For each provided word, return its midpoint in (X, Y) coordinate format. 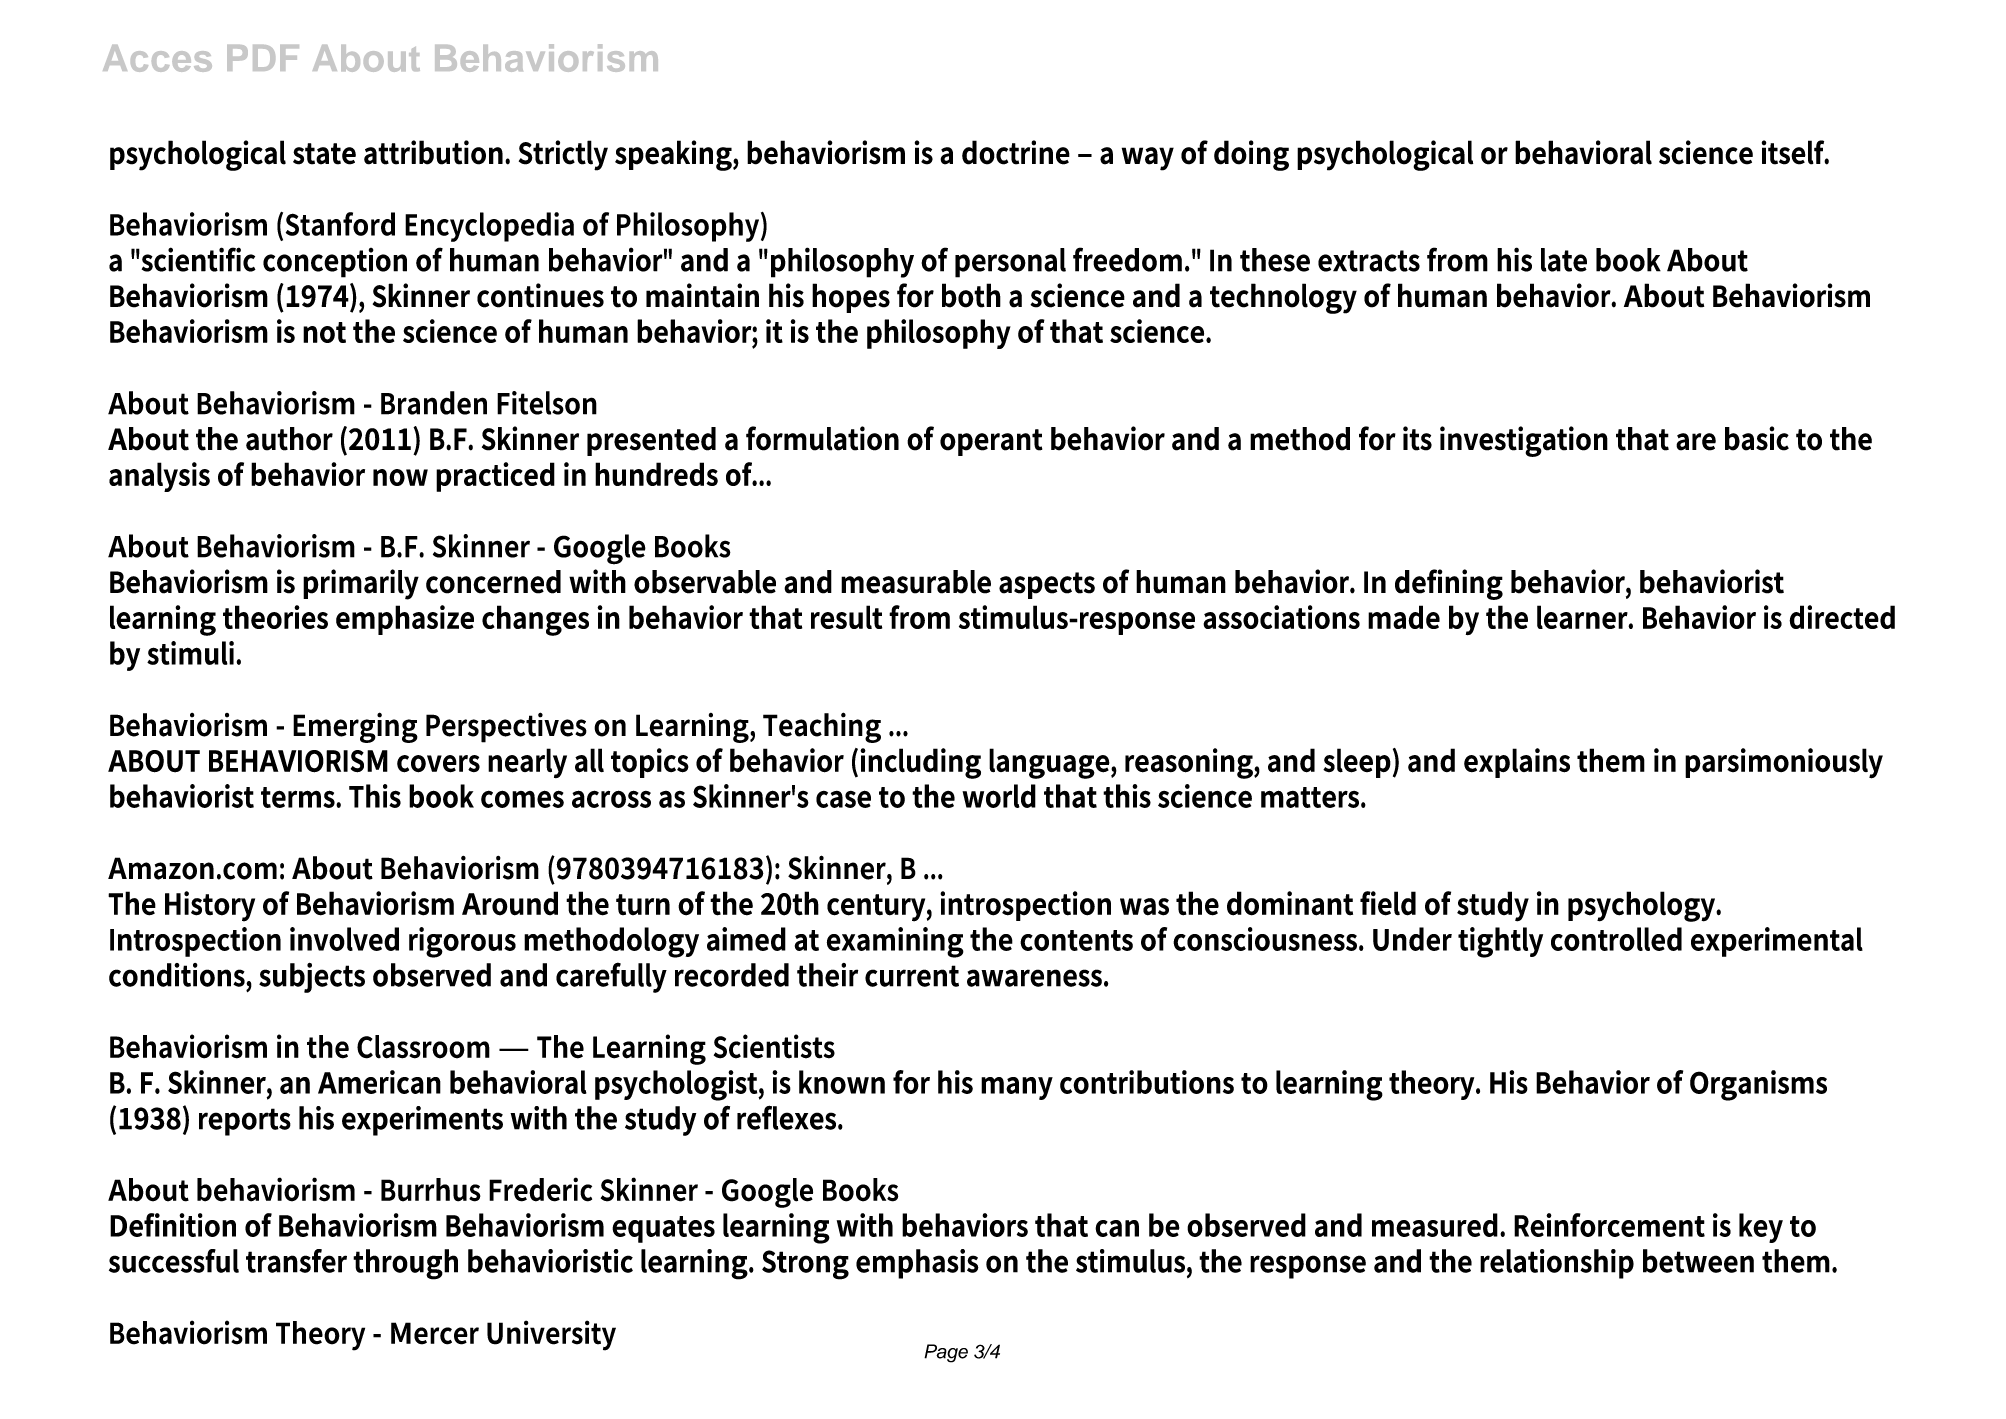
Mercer (435, 1333)
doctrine (1016, 152)
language (1050, 763)
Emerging (355, 727)
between (1698, 1261)
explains (1517, 763)
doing (1251, 155)
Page (946, 1353)
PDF (263, 58)
